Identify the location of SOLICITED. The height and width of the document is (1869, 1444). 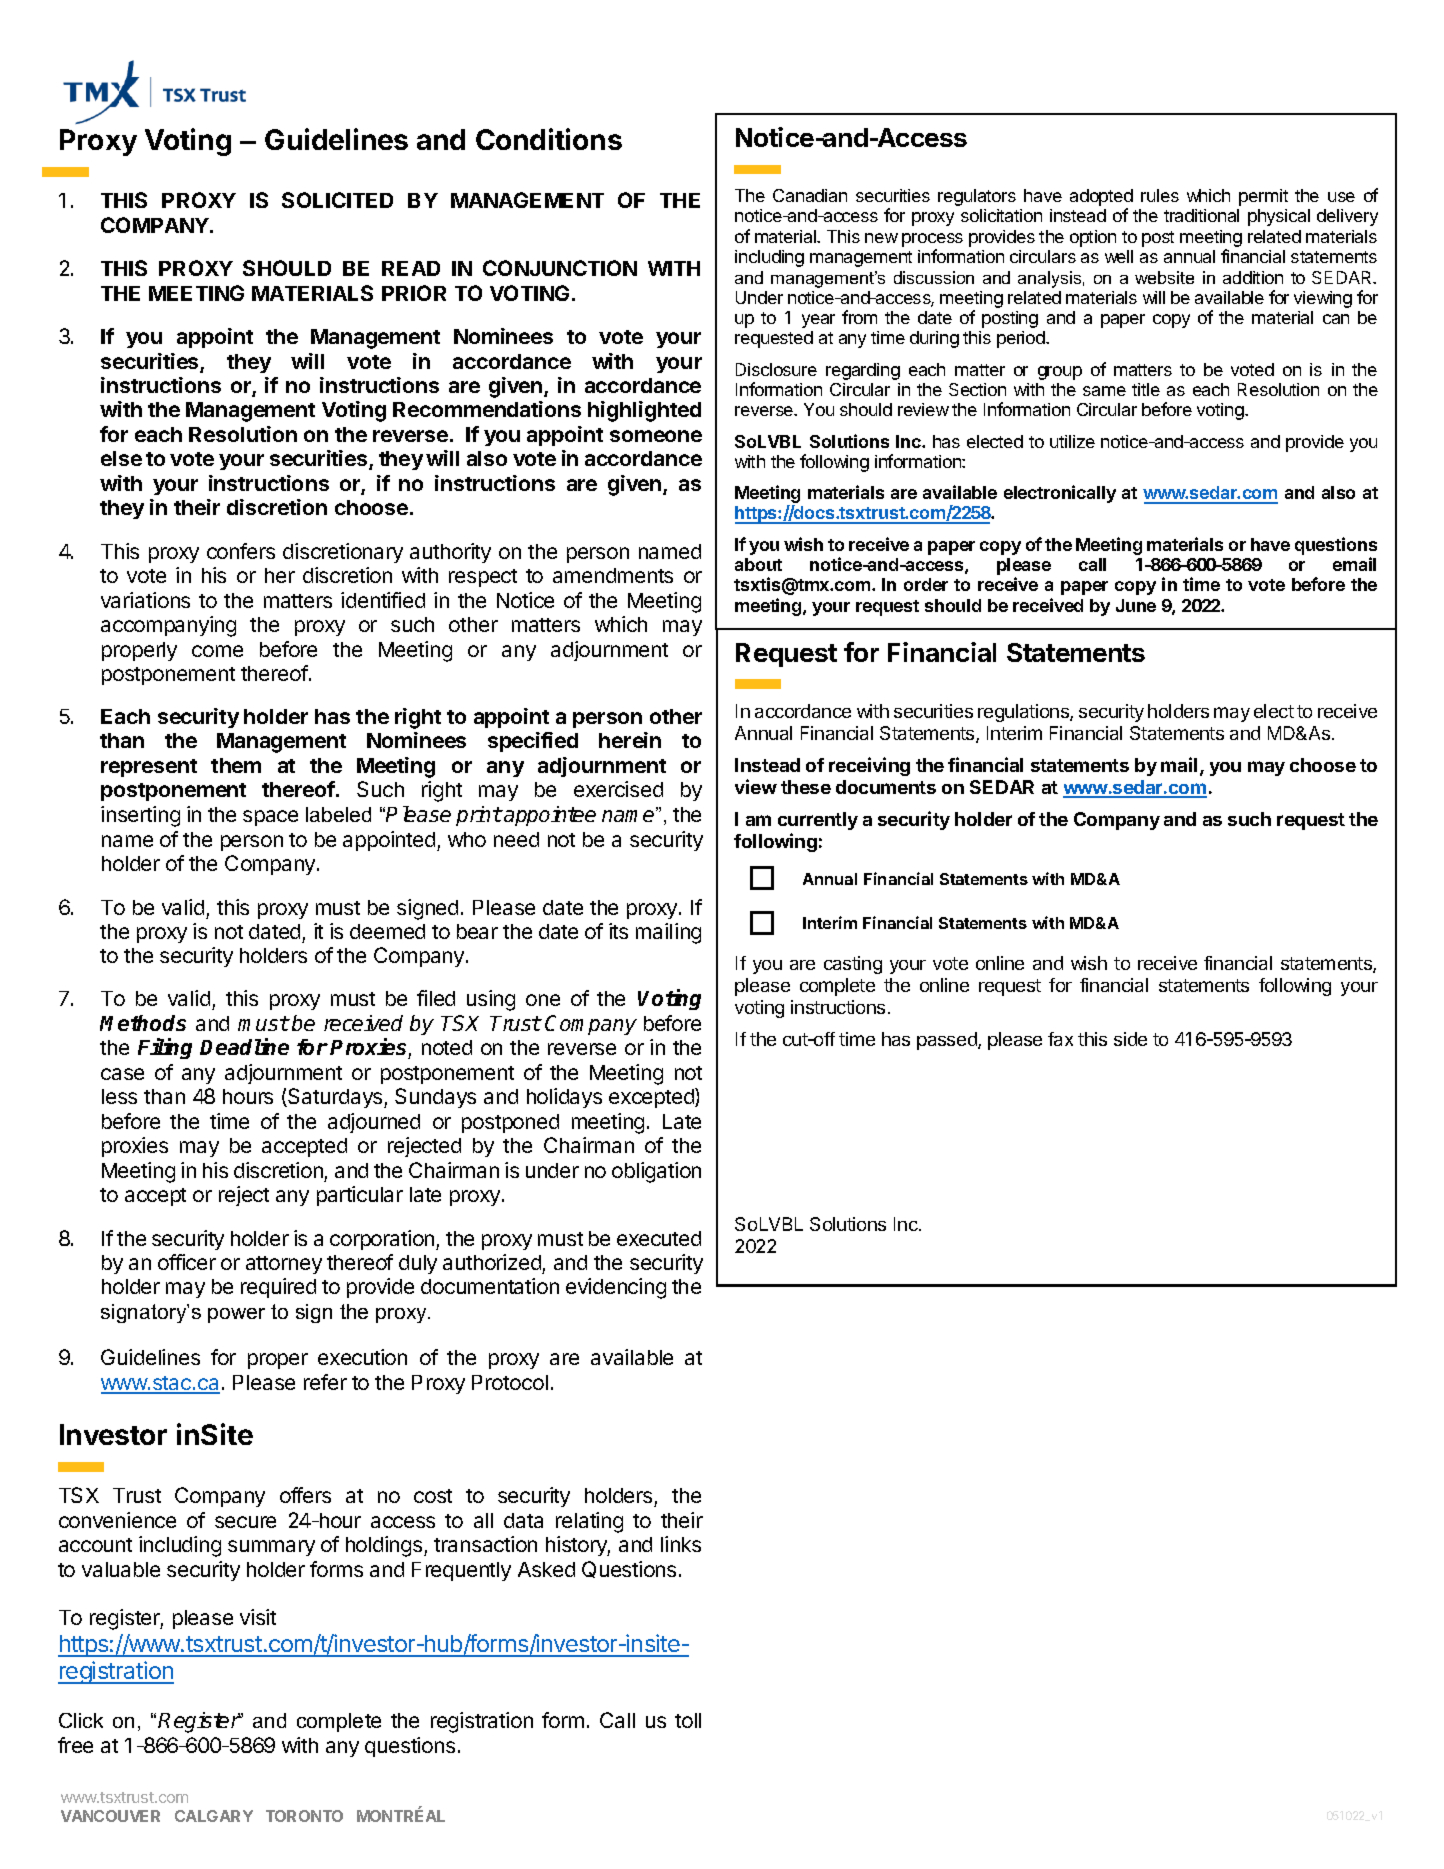
(337, 200).
